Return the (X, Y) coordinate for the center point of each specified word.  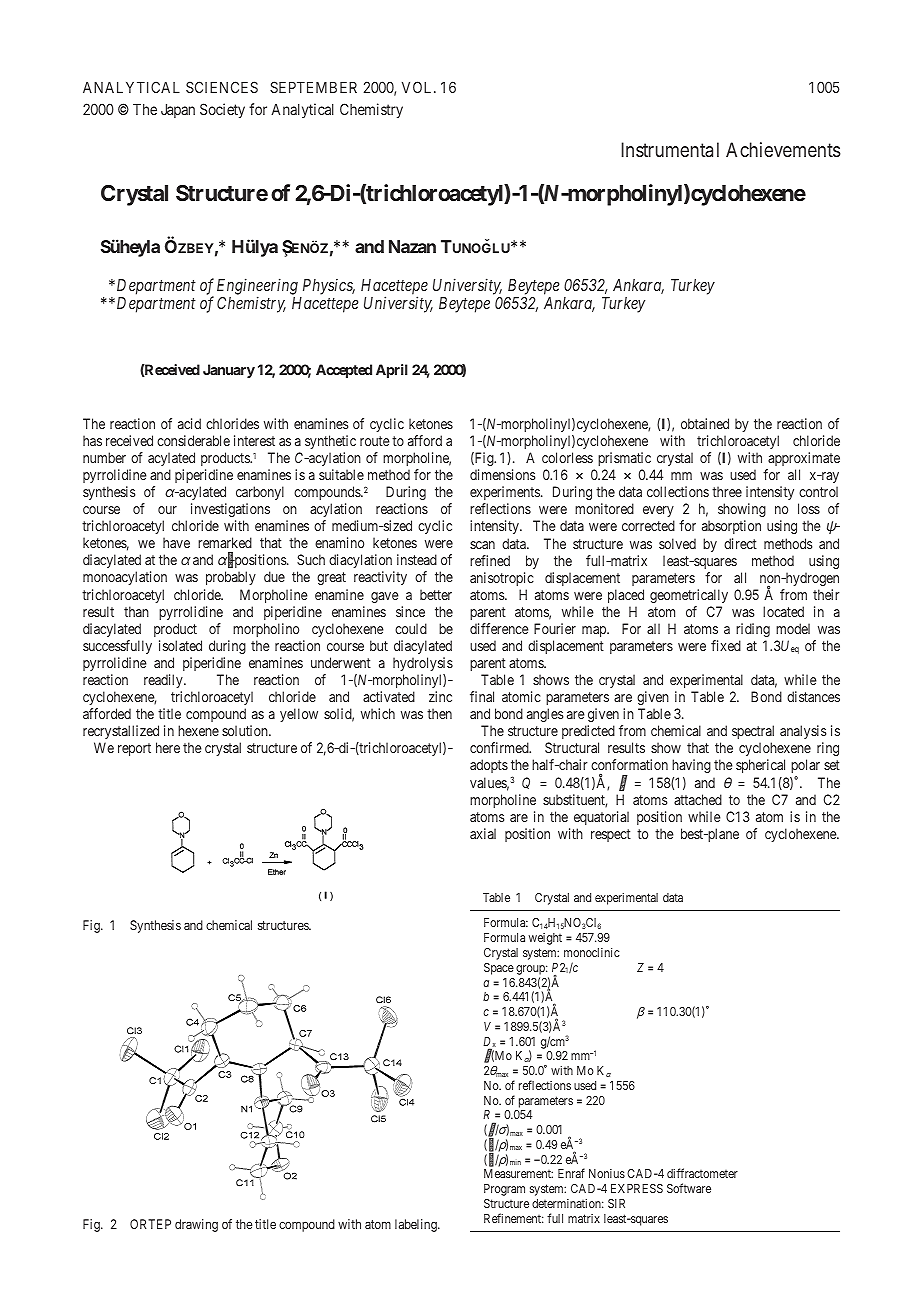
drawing (196, 1225)
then (439, 713)
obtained (705, 423)
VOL (418, 87)
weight (545, 939)
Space (499, 969)
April (392, 371)
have (176, 542)
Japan (178, 111)
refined (490, 560)
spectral (753, 732)
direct (740, 543)
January (229, 371)
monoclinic (592, 952)
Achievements (783, 149)
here (168, 747)
